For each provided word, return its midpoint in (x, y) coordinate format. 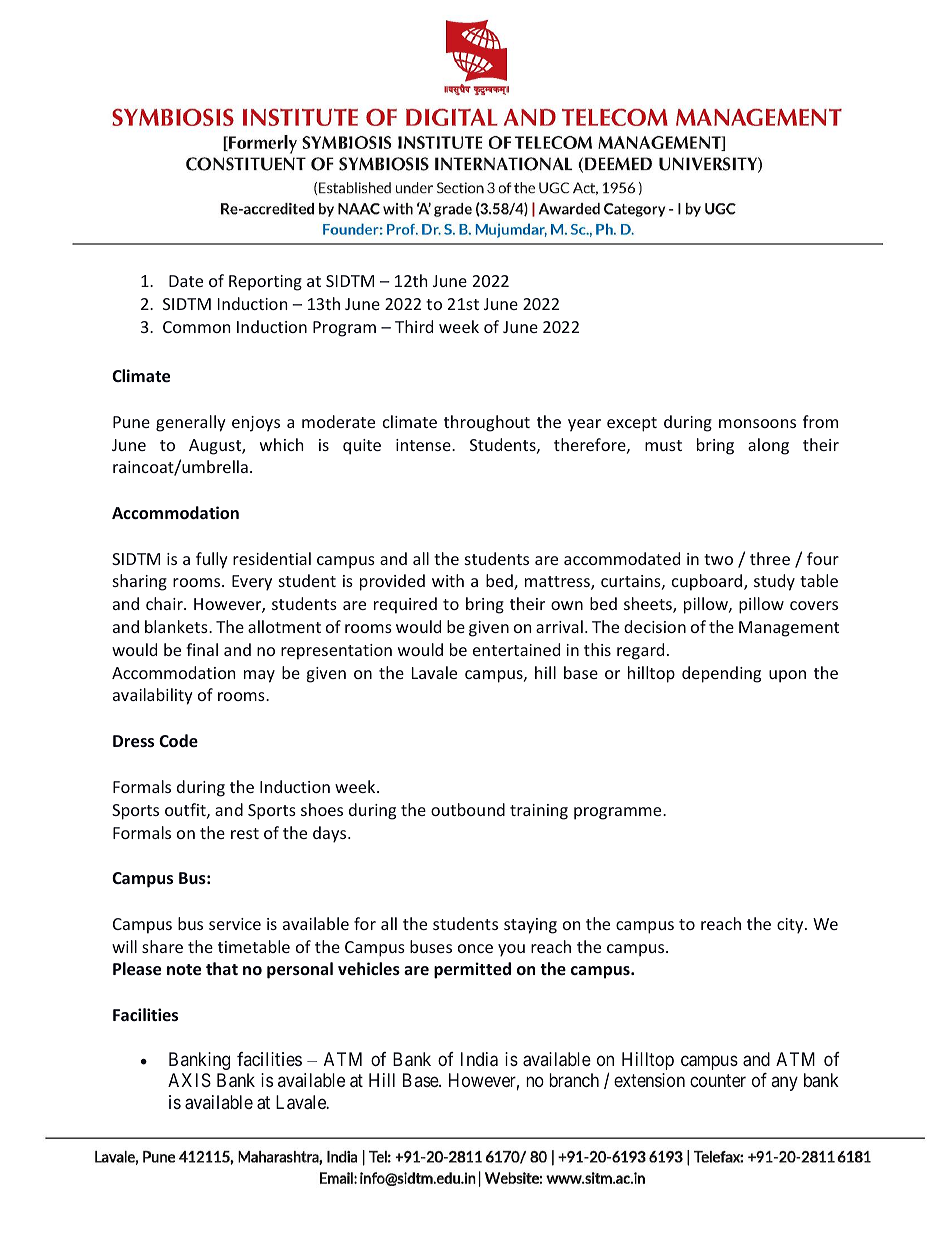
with (448, 580)
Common (197, 327)
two (718, 559)
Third (414, 326)
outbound (468, 809)
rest (245, 833)
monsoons (757, 423)
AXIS (189, 1080)
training (539, 812)
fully (212, 560)
